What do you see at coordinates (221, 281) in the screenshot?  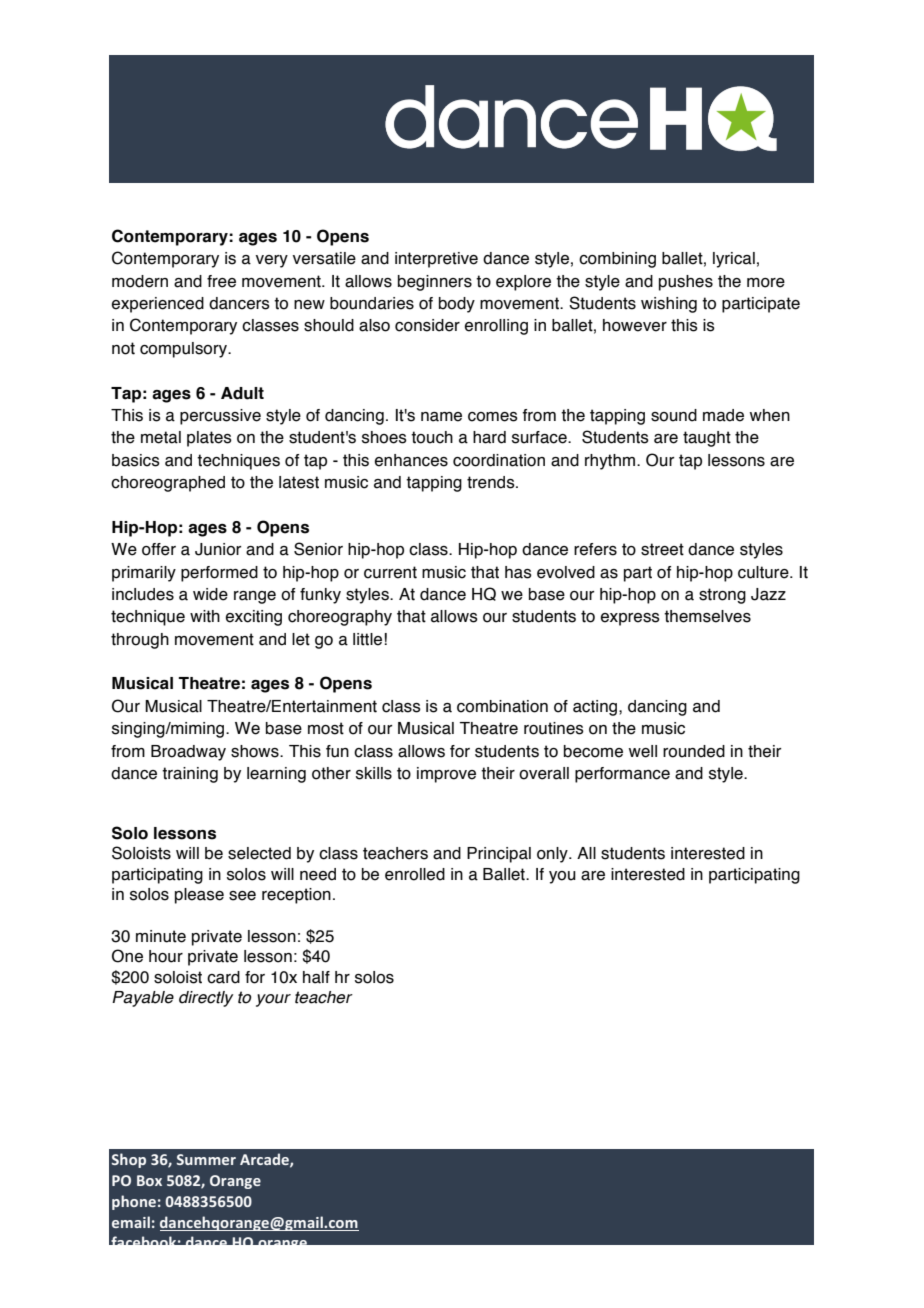 I see `free` at bounding box center [221, 281].
